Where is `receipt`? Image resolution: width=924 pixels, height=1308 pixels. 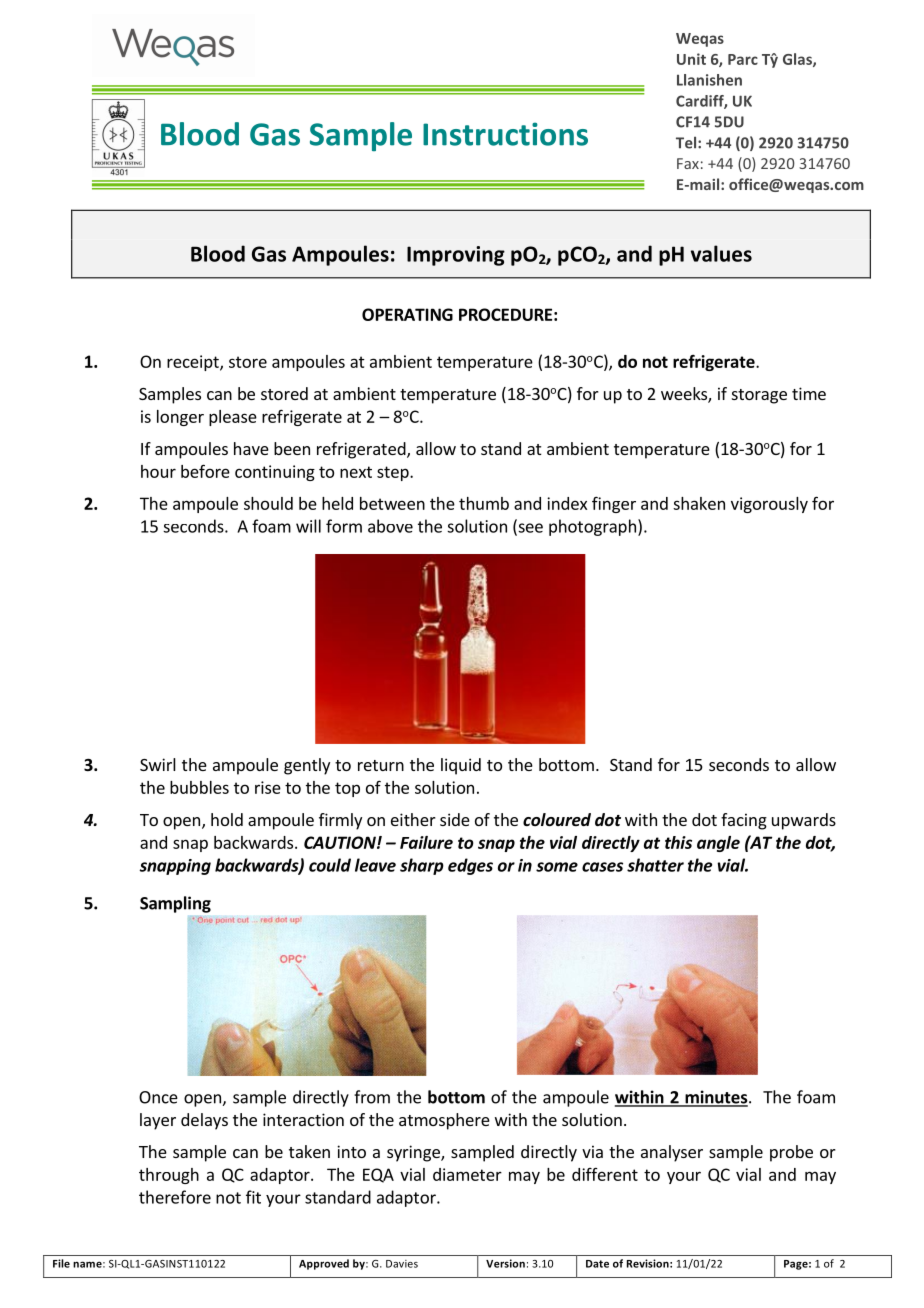
receipt is located at coordinates (194, 363).
